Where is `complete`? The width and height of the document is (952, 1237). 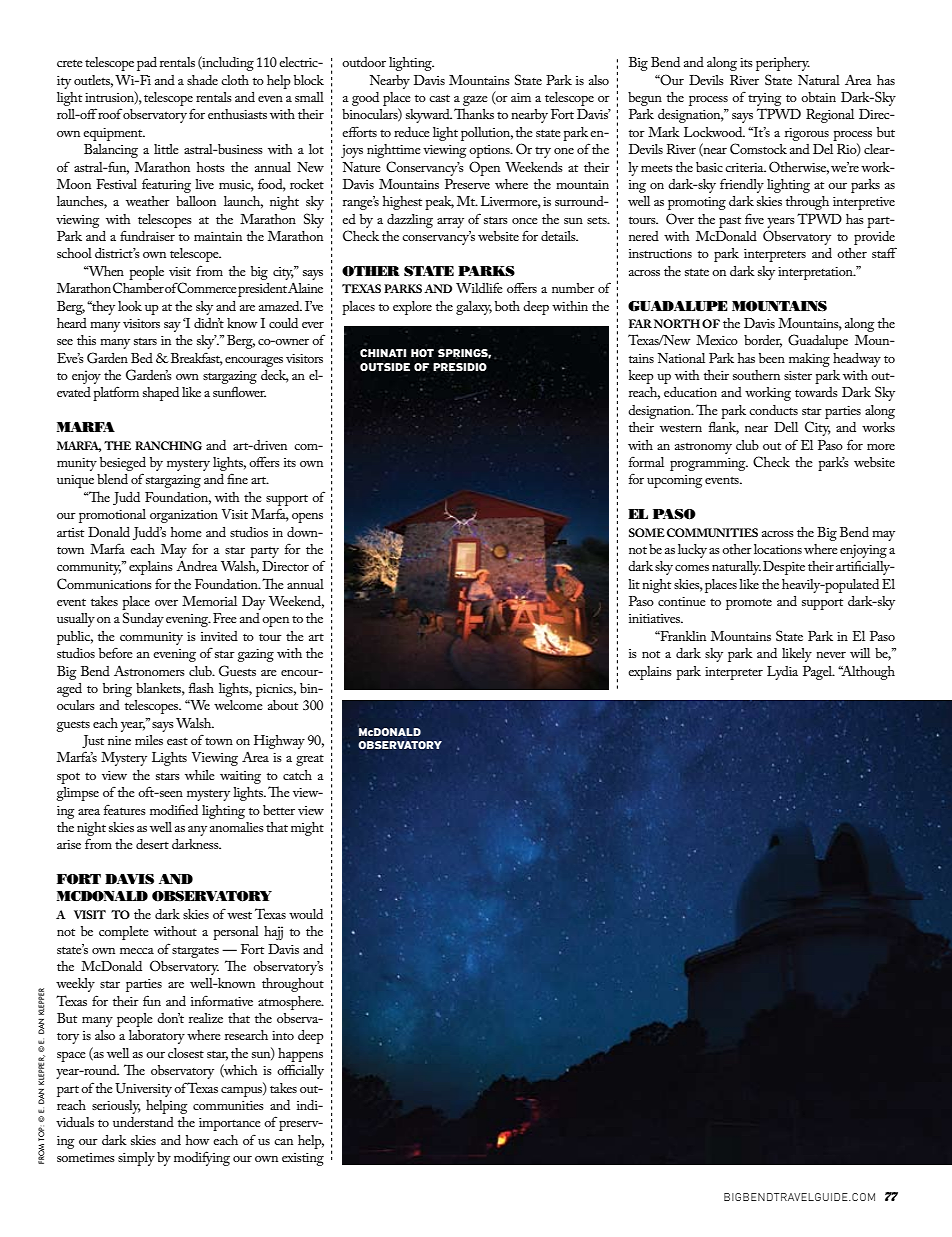 complete is located at coordinates (124, 933).
